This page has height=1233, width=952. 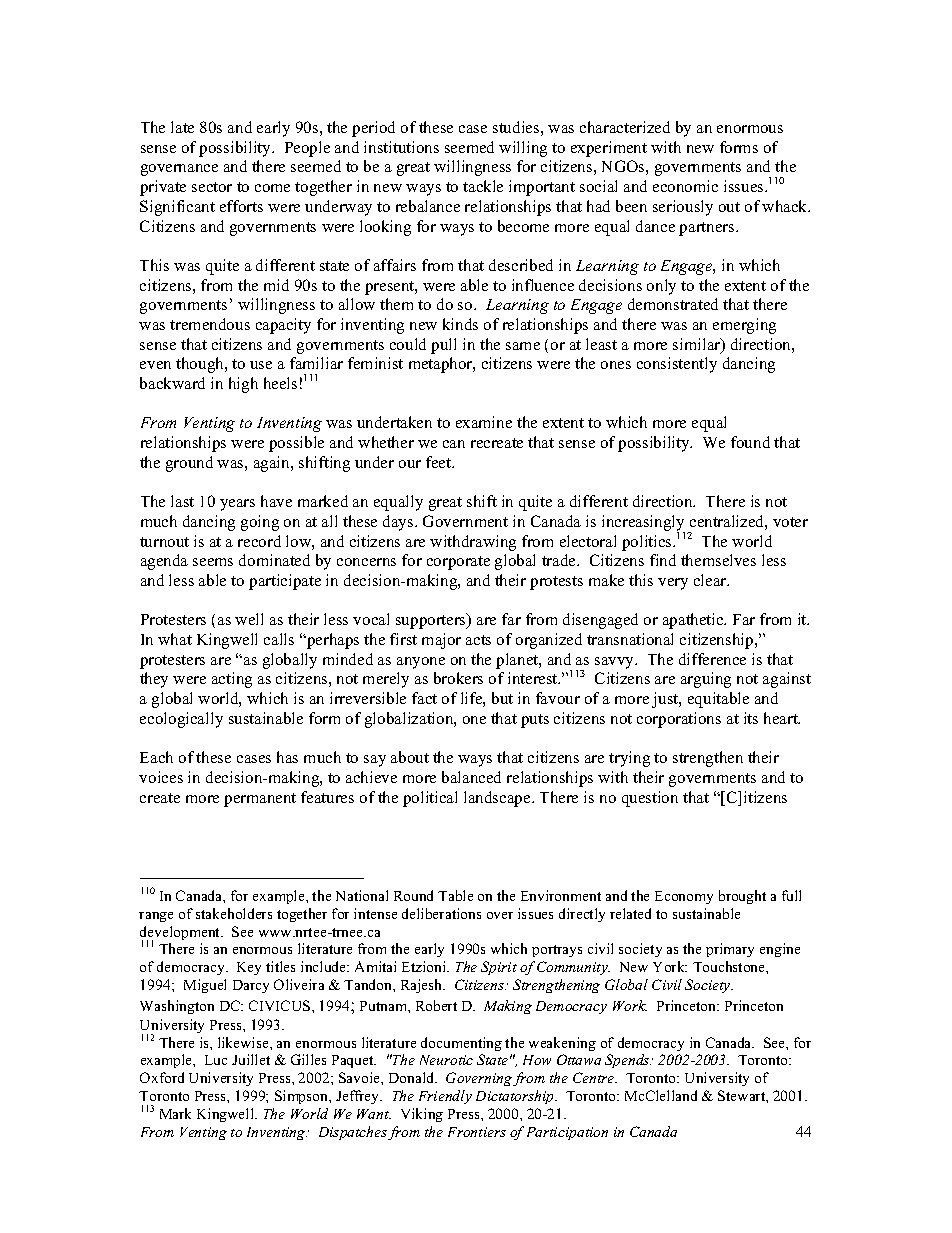 What do you see at coordinates (483, 186) in the page?
I see `tackle` at bounding box center [483, 186].
